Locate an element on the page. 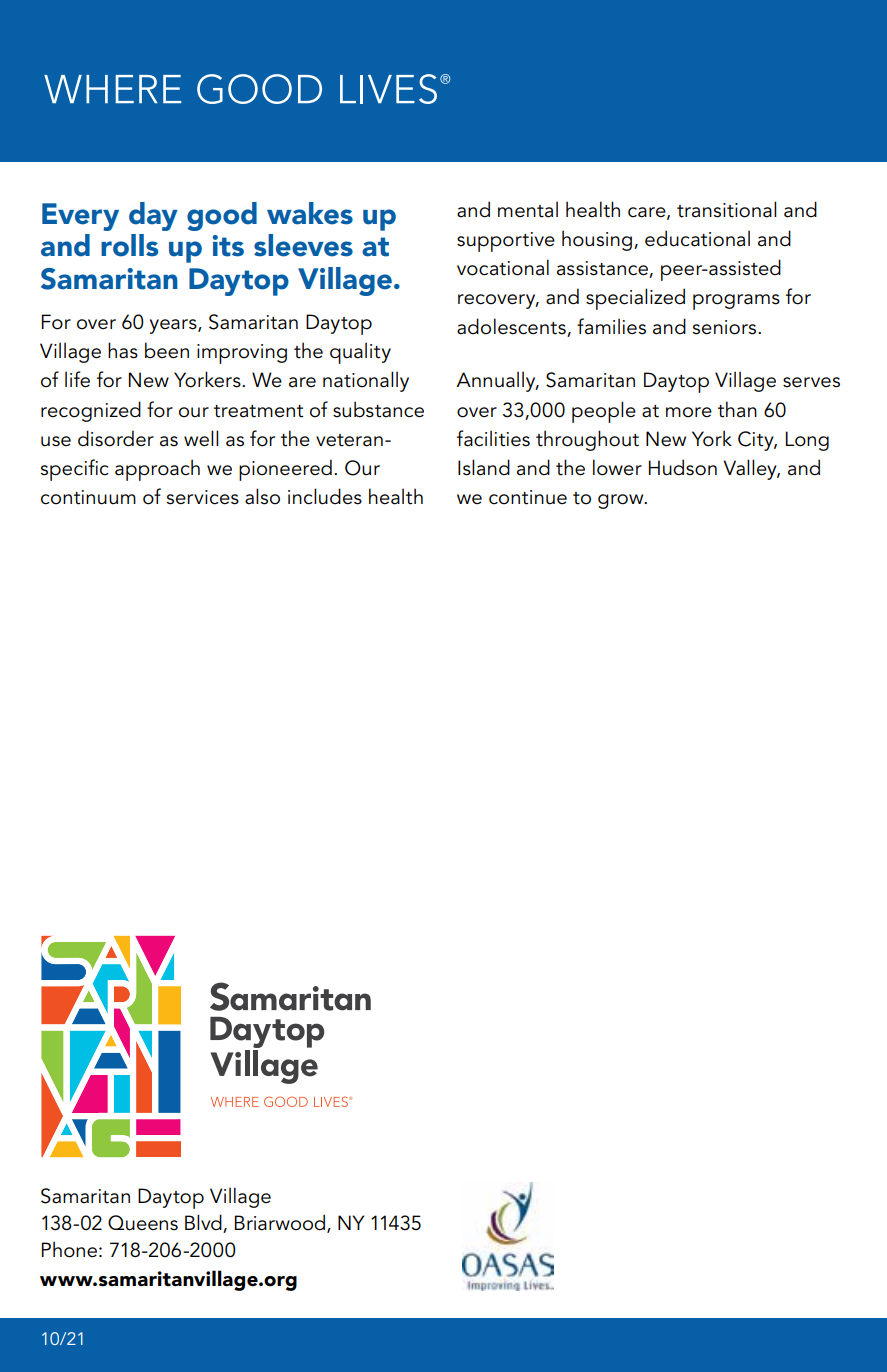 The height and width of the page is (1372, 887). educational is located at coordinates (697, 238).
